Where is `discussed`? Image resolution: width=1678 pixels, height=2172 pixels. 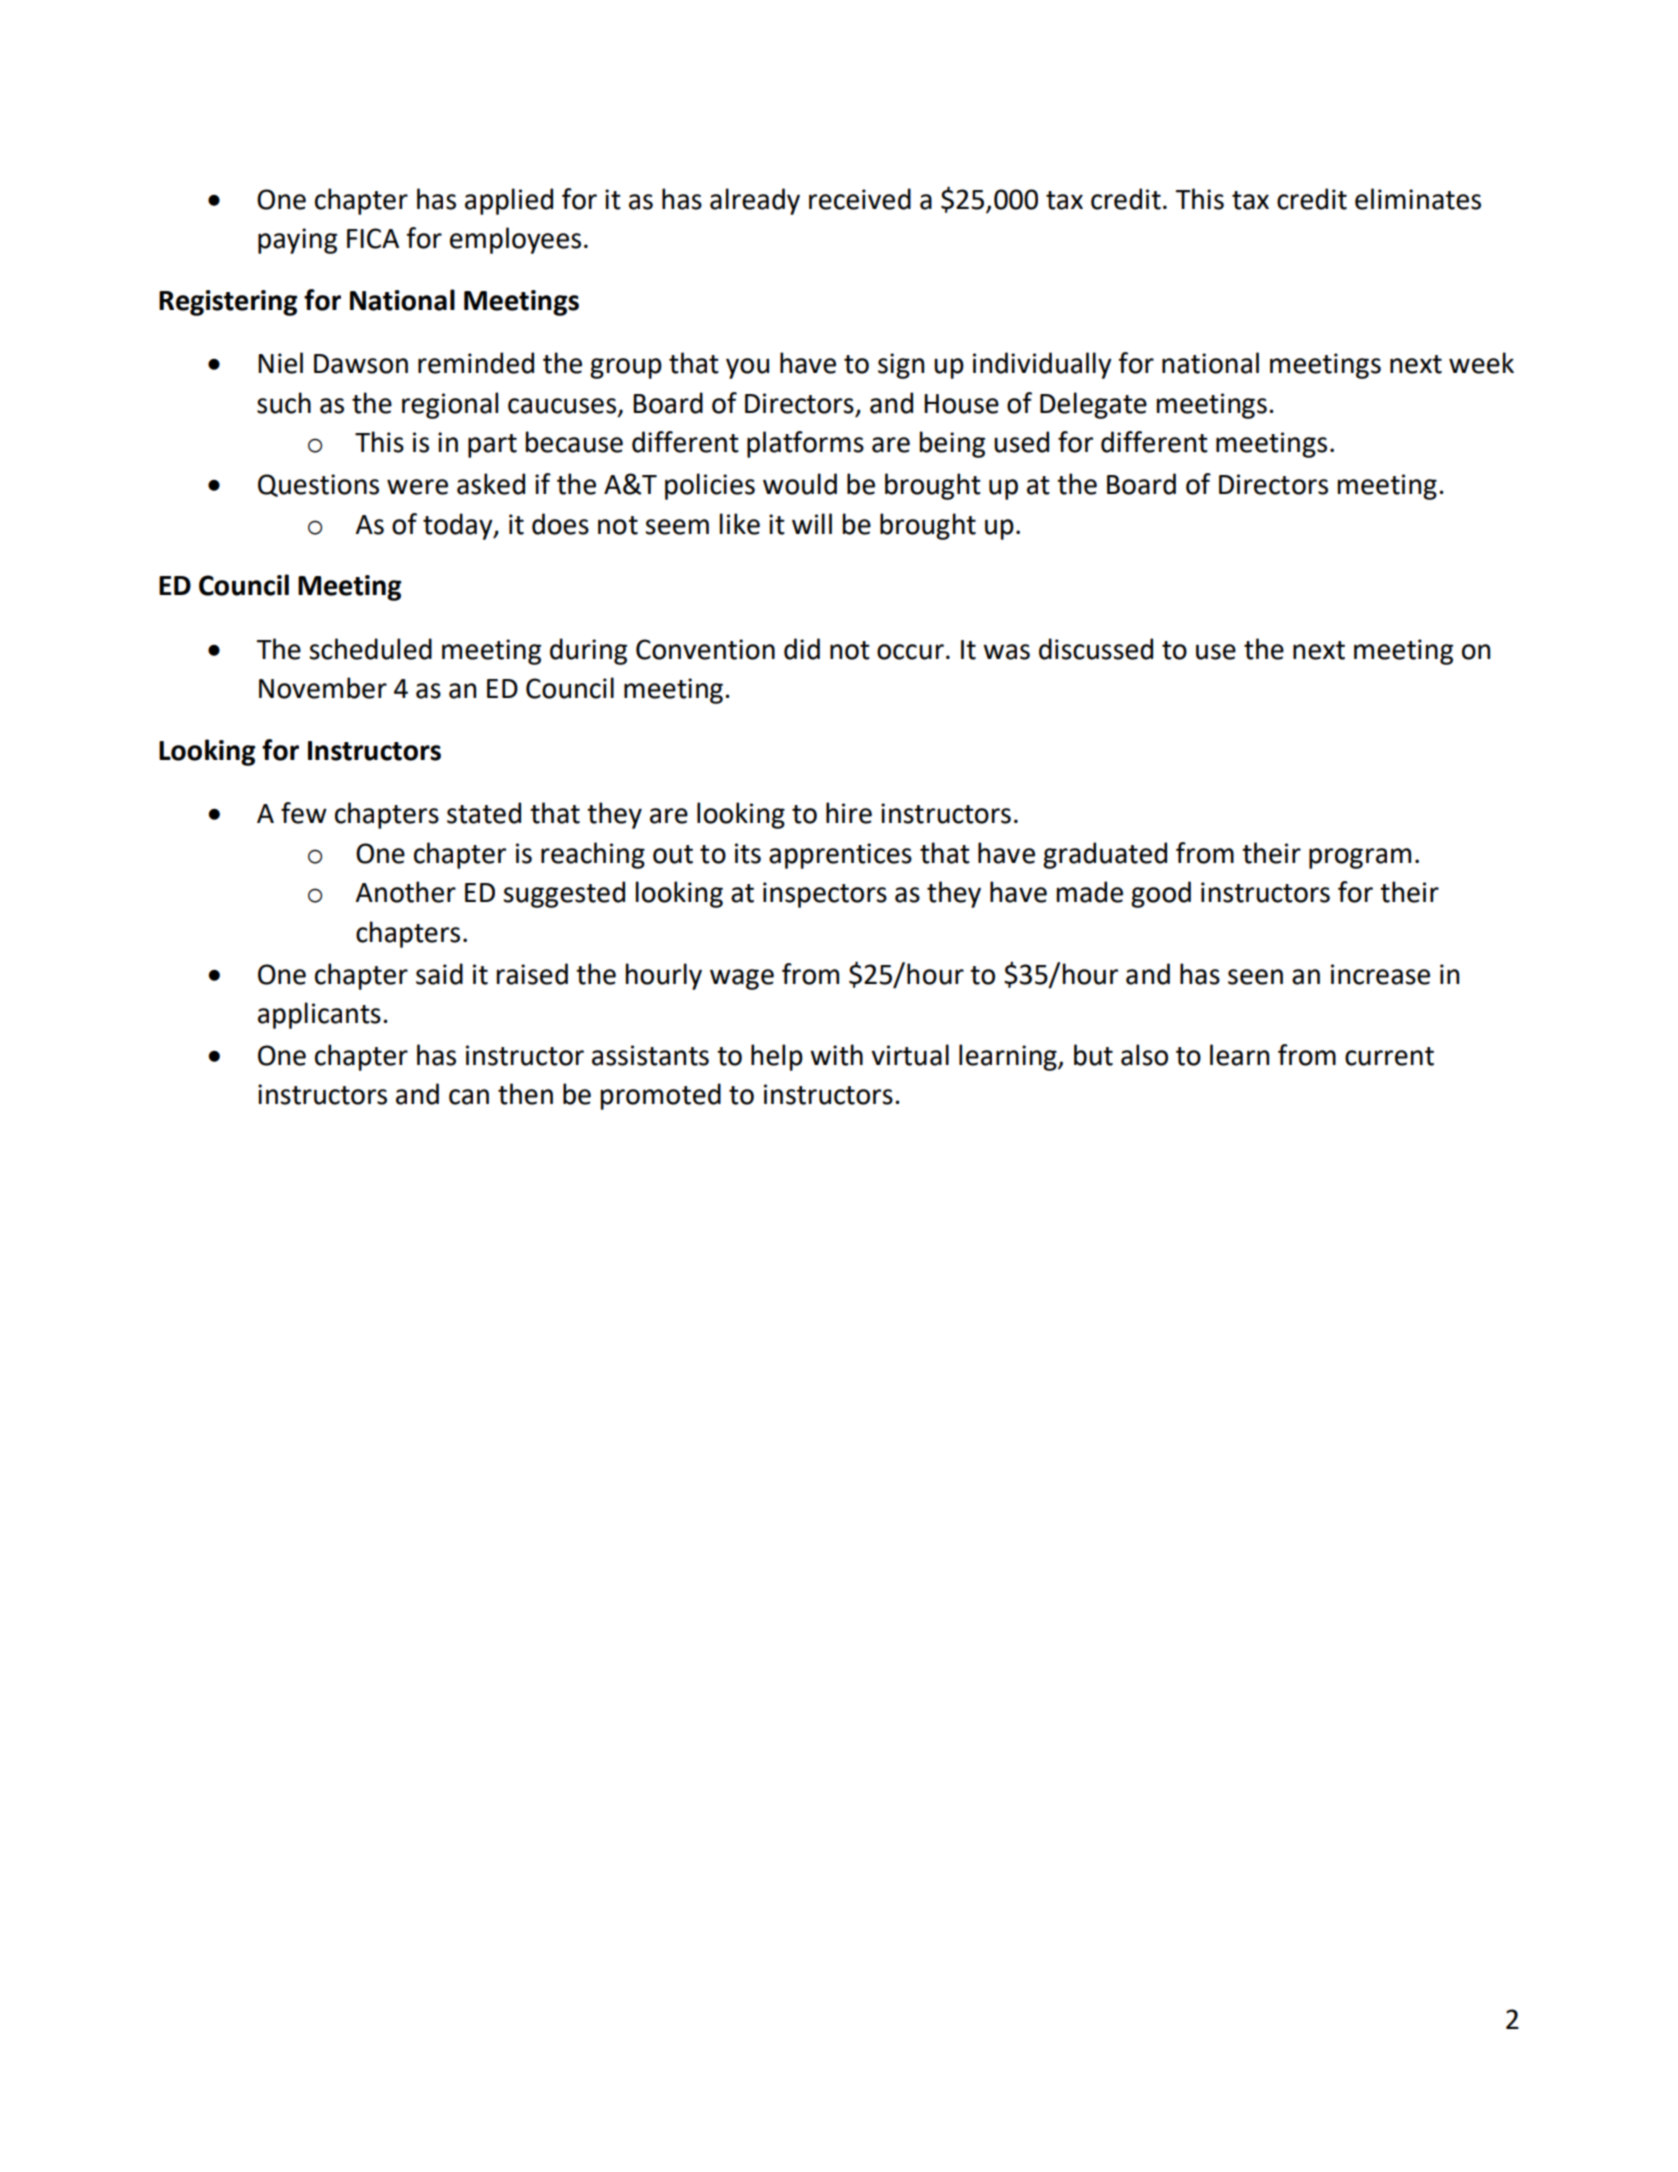 discussed is located at coordinates (1096, 649).
